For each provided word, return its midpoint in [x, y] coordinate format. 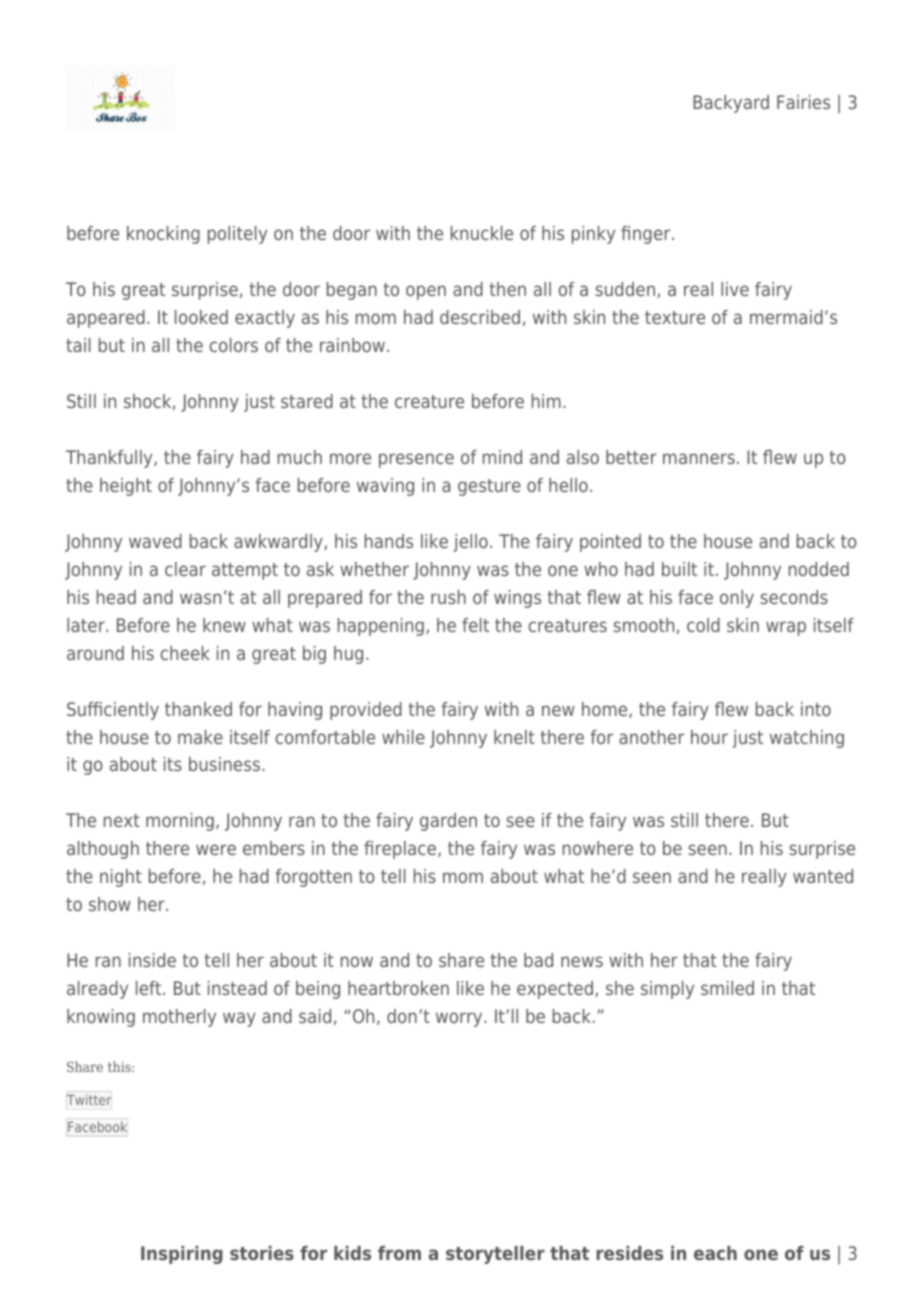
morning [180, 822]
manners [699, 458]
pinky [593, 235]
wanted [823, 876]
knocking [163, 235]
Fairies [803, 102]
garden [448, 822]
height [126, 487]
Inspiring [182, 1255]
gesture [489, 487]
